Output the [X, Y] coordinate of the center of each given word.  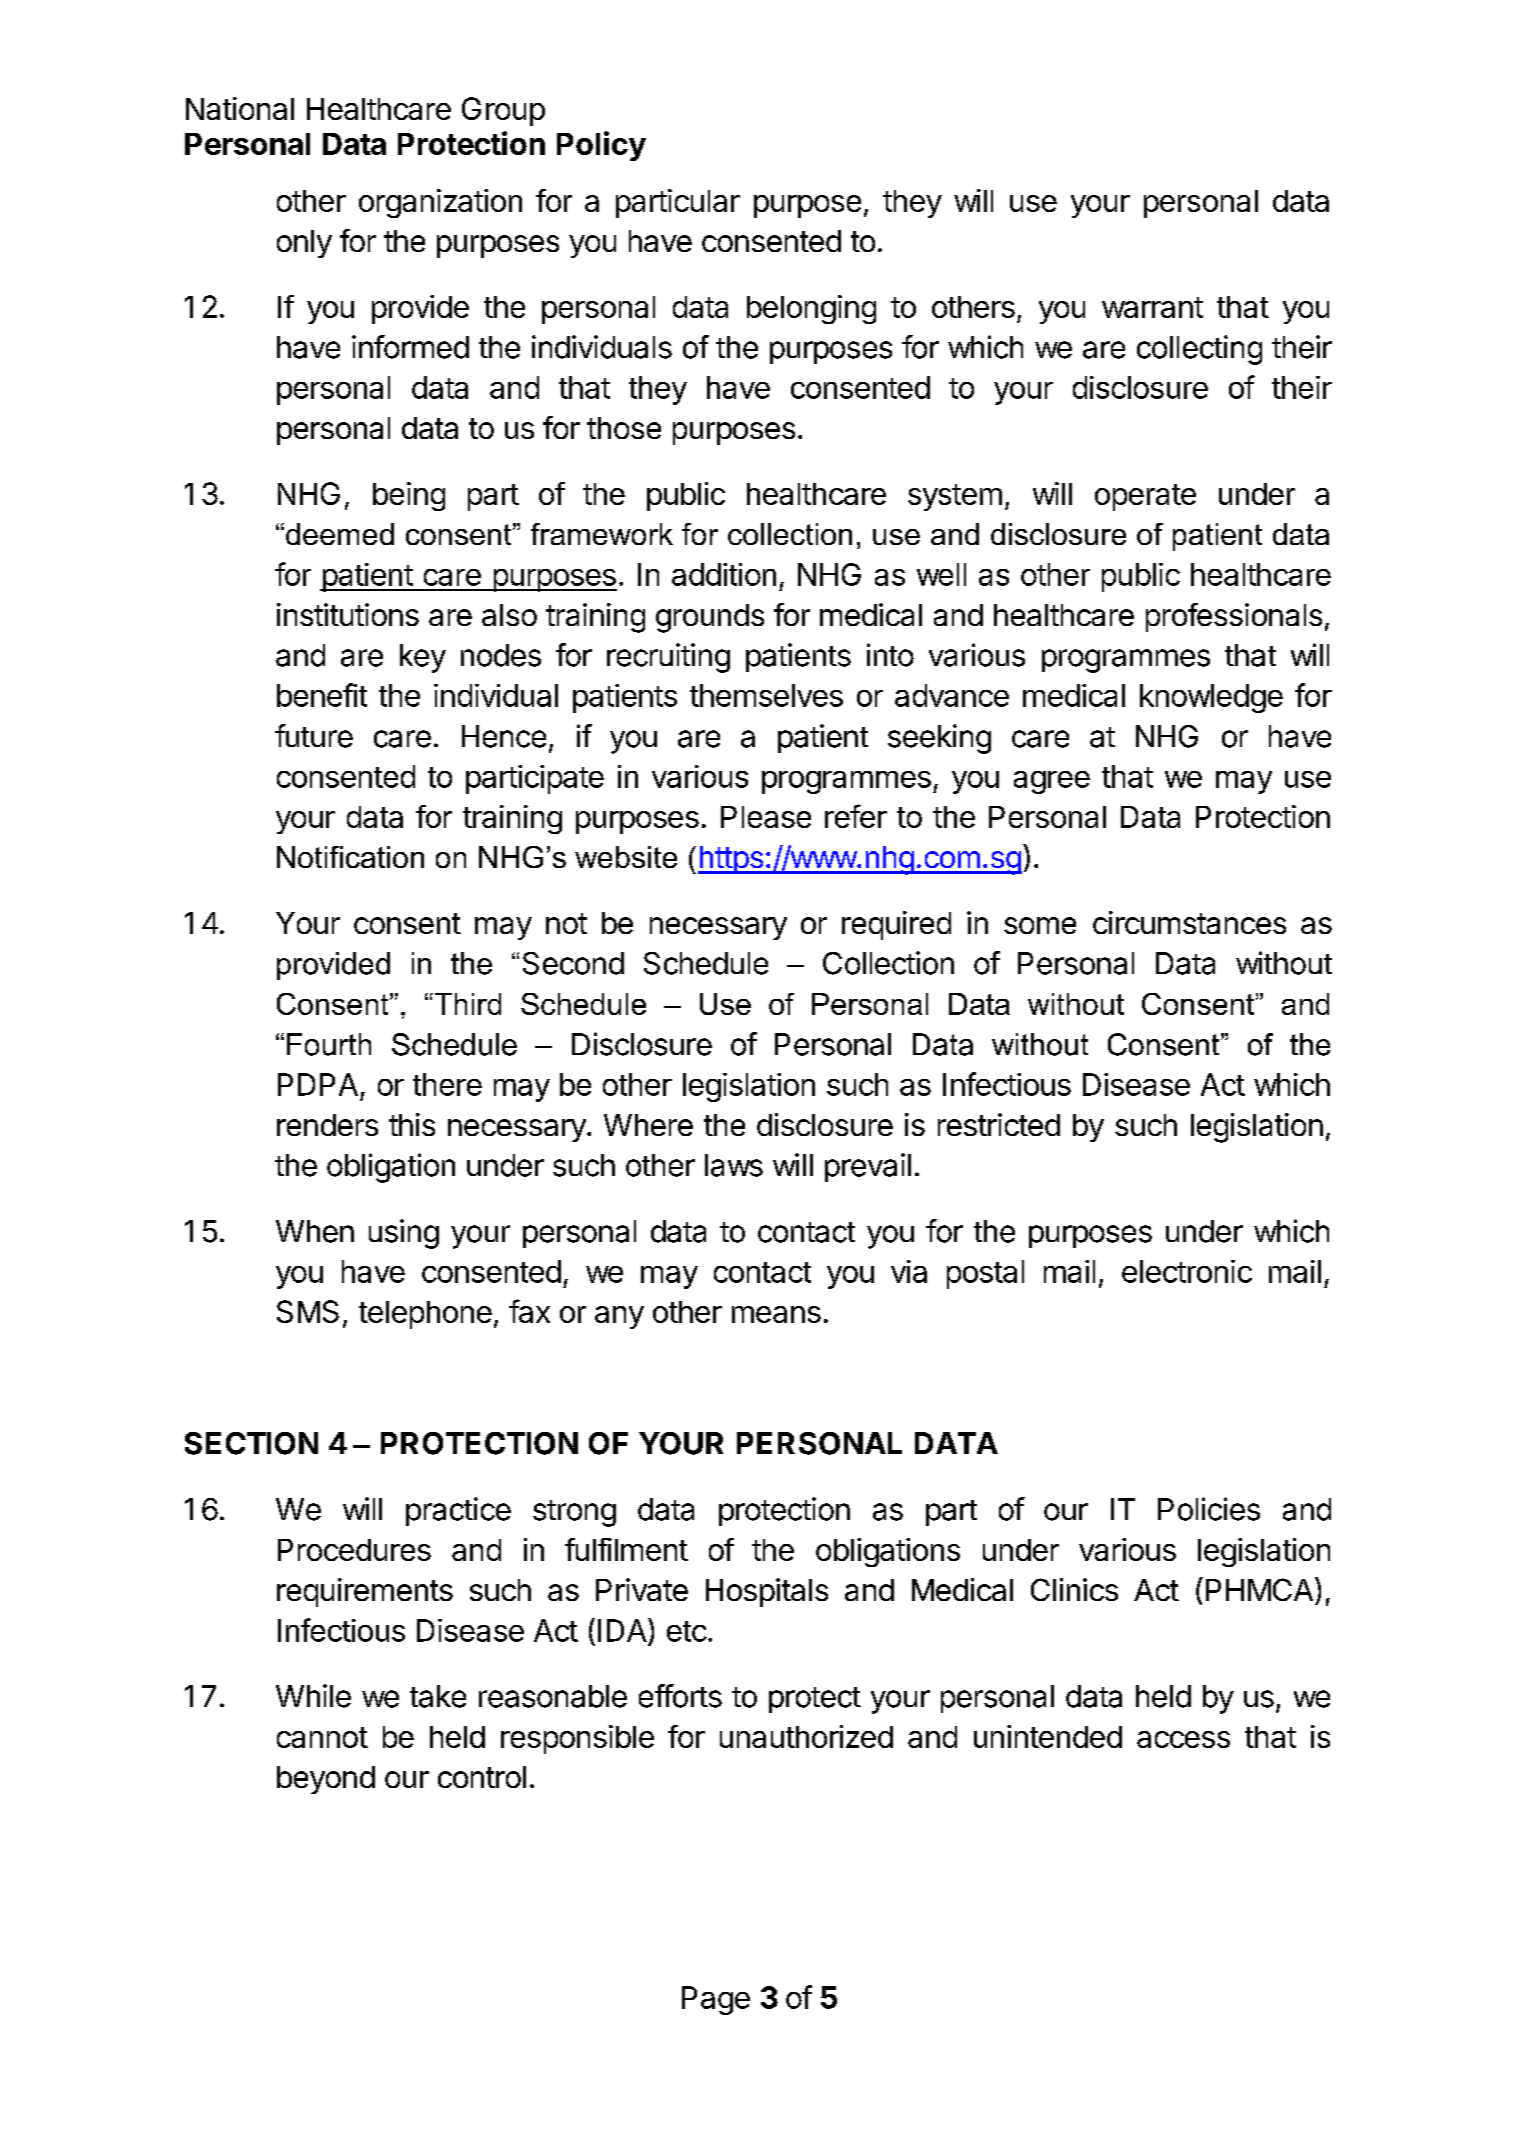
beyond [326, 1780]
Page [716, 2000]
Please [766, 817]
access [1183, 1739]
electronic [1187, 1271]
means [776, 1314]
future [314, 736]
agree [1052, 782]
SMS [308, 1311]
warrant [1152, 307]
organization [440, 203]
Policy [601, 146]
